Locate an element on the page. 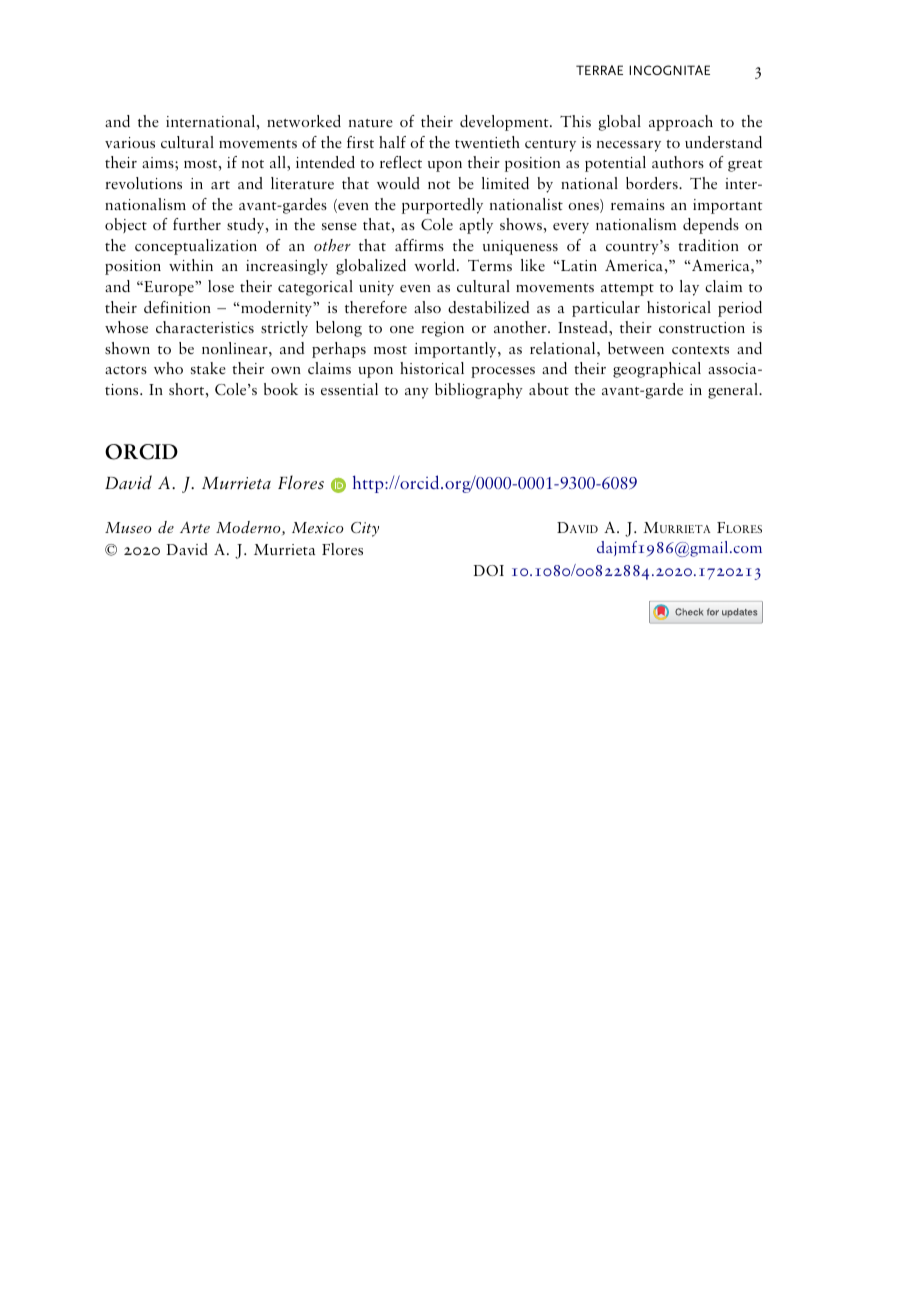 This document has width=923, height=1316. region is located at coordinates (442, 329).
